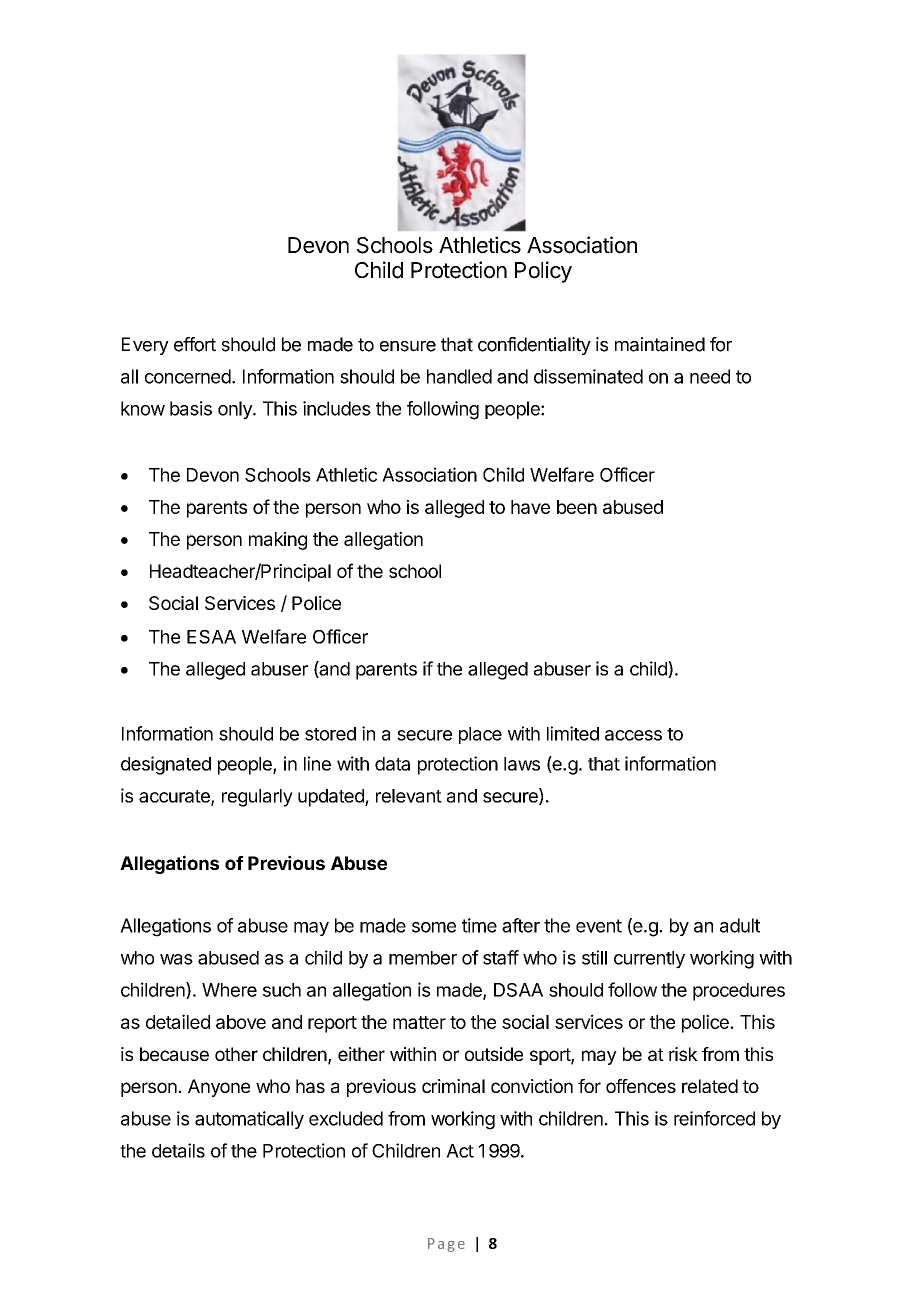 The width and height of the image is (924, 1308). What do you see at coordinates (278, 541) in the image?
I see `making` at bounding box center [278, 541].
